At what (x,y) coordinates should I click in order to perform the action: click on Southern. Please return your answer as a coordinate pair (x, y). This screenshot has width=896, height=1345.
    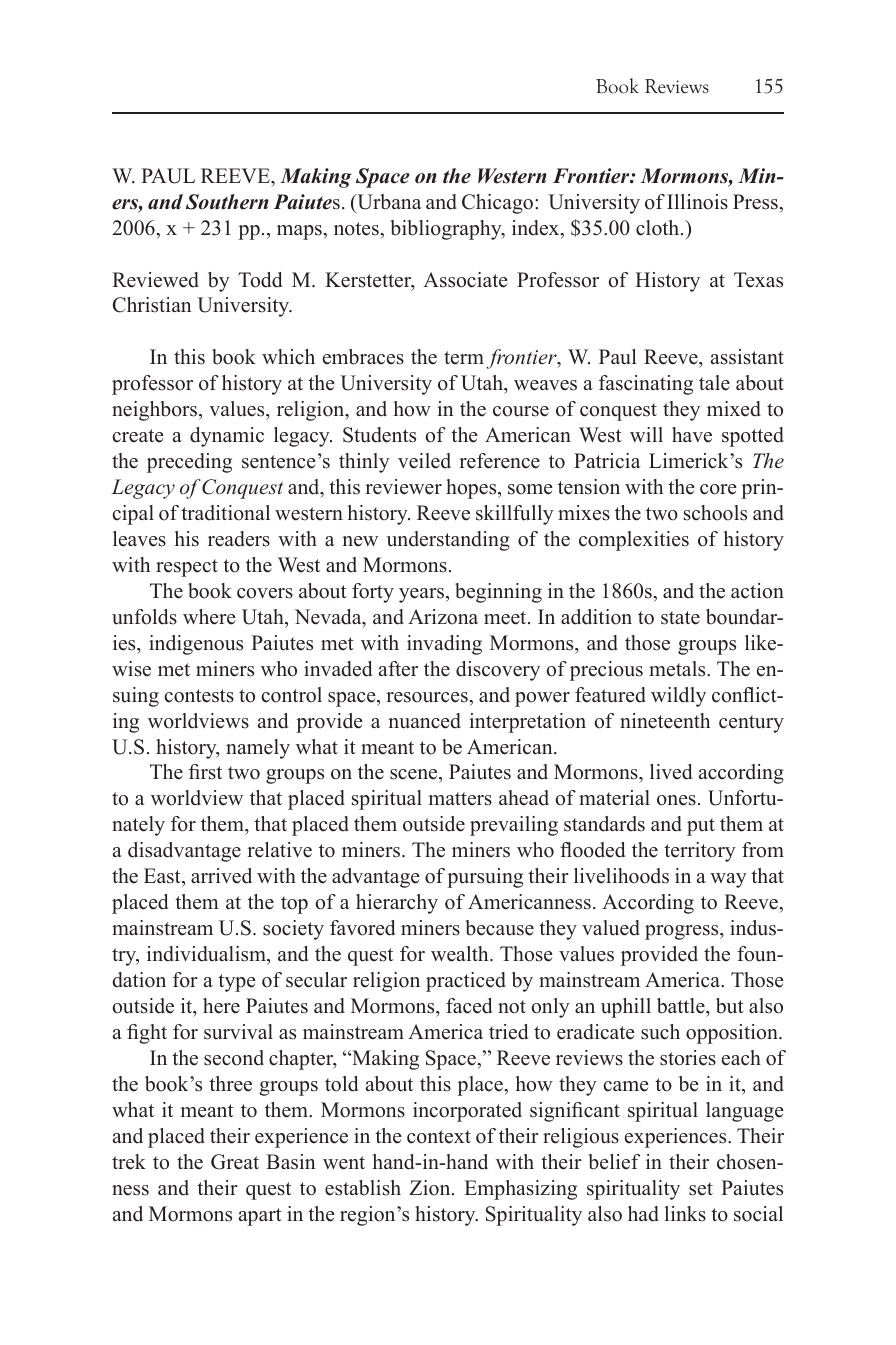
    Looking at the image, I should click on (227, 202).
